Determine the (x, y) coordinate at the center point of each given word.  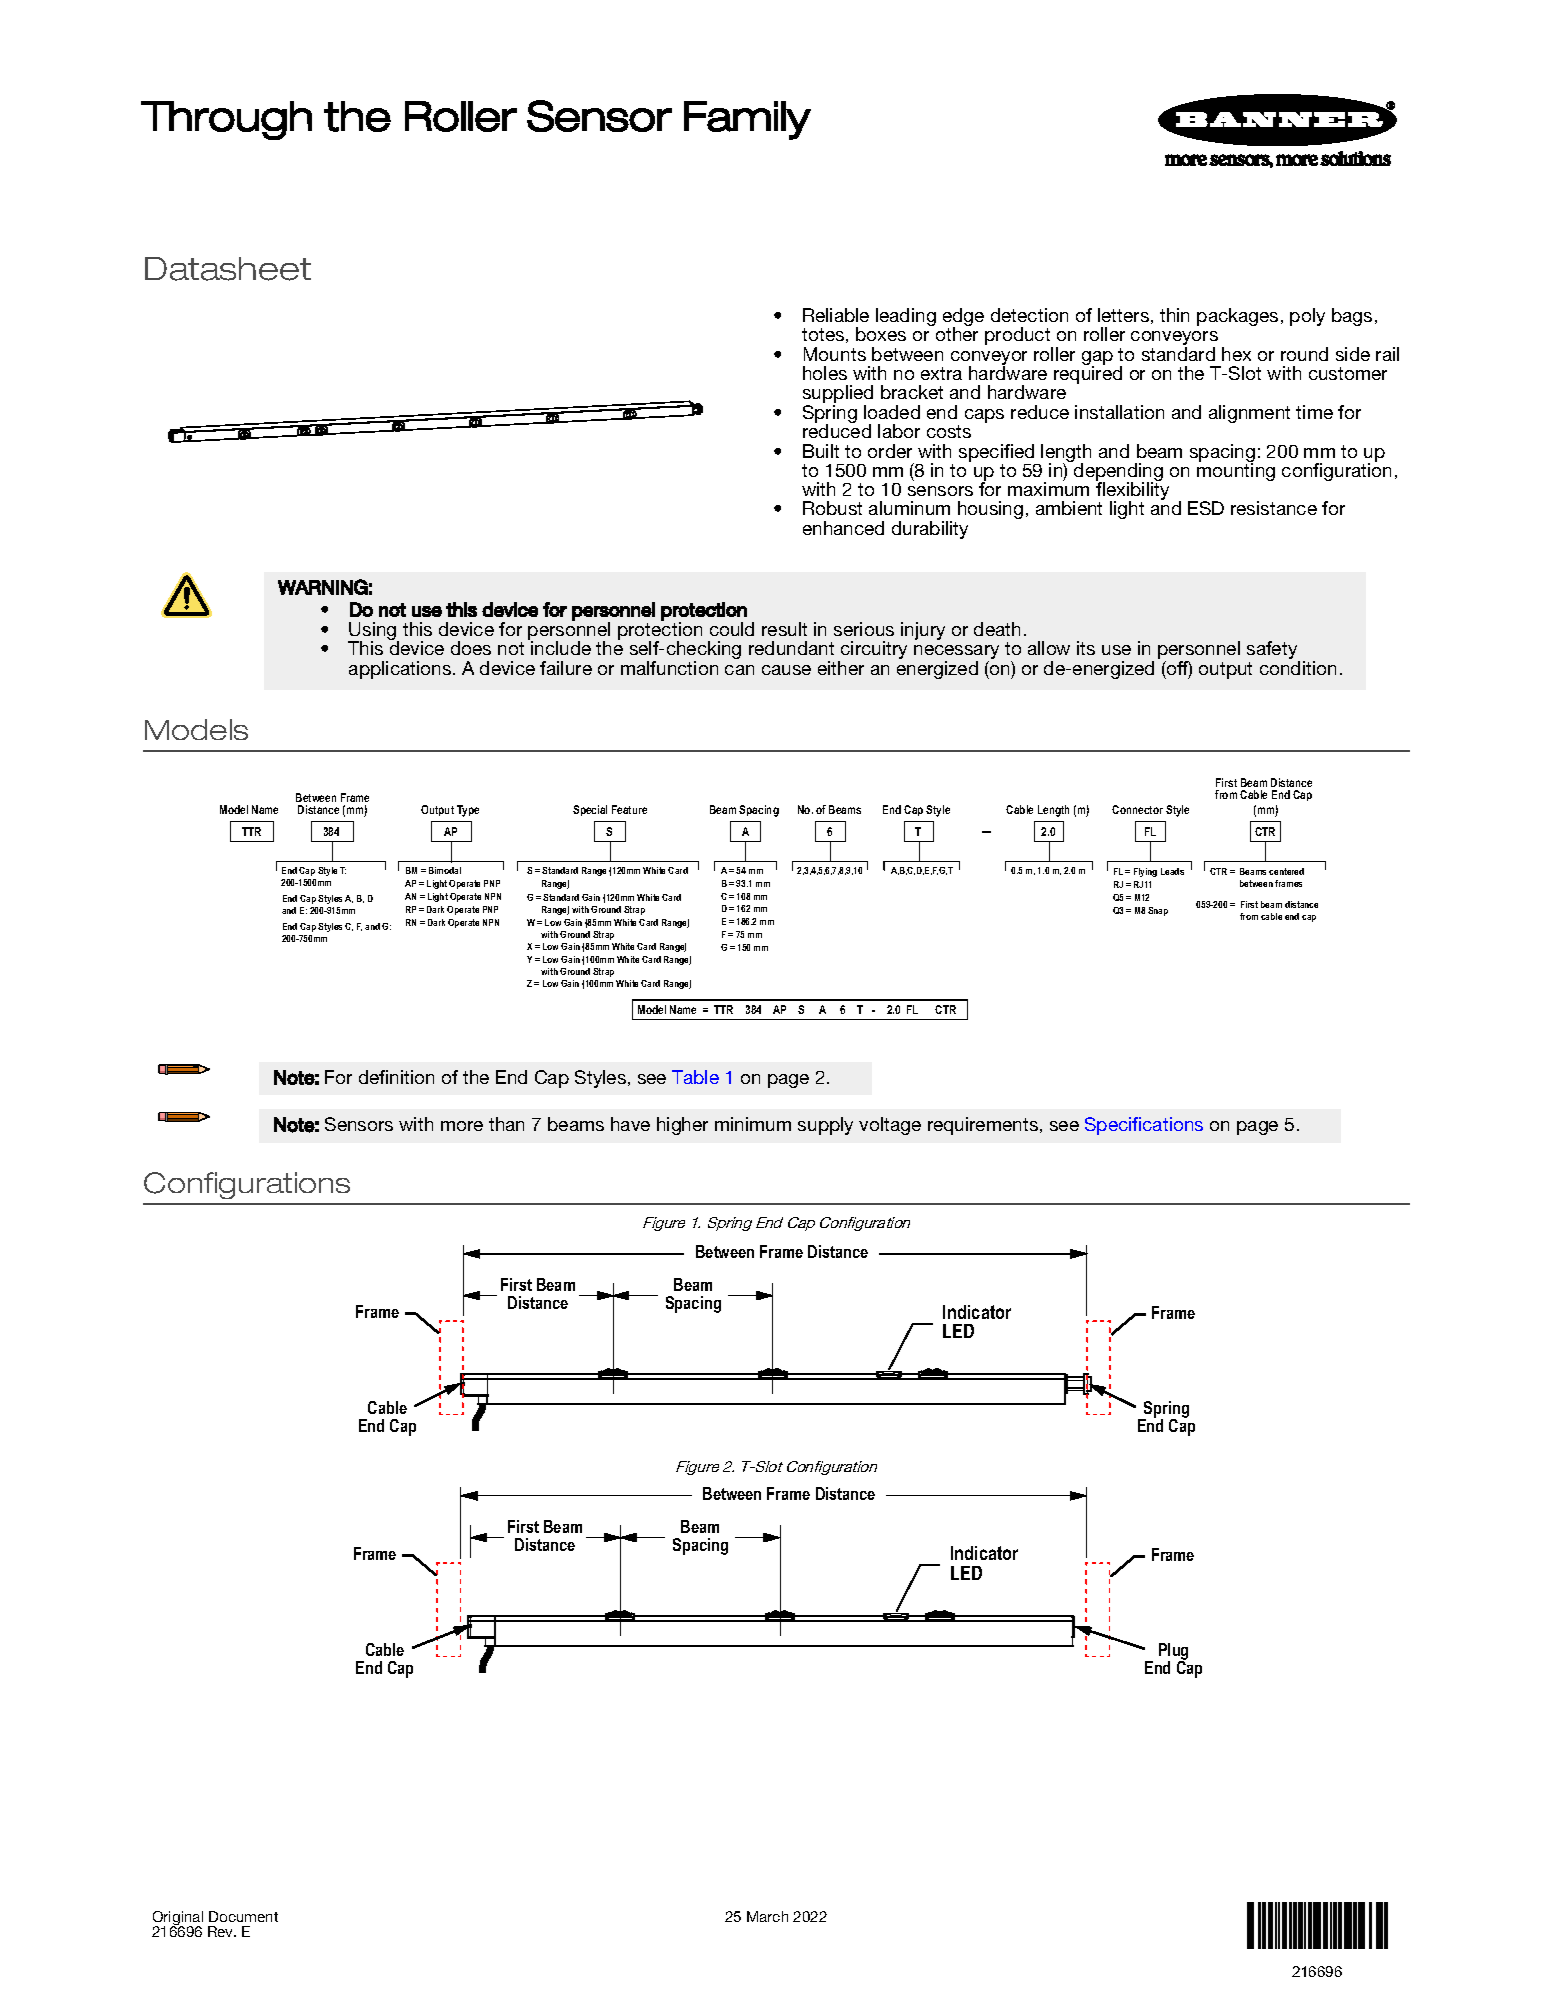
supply (825, 1126)
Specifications (1144, 1126)
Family (747, 120)
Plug (1173, 1653)
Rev (222, 1931)
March (767, 1916)
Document (243, 1916)
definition (396, 1077)
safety (1273, 651)
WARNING (323, 587)
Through (226, 120)
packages (1237, 317)
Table (695, 1077)
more (462, 1126)
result (784, 629)
